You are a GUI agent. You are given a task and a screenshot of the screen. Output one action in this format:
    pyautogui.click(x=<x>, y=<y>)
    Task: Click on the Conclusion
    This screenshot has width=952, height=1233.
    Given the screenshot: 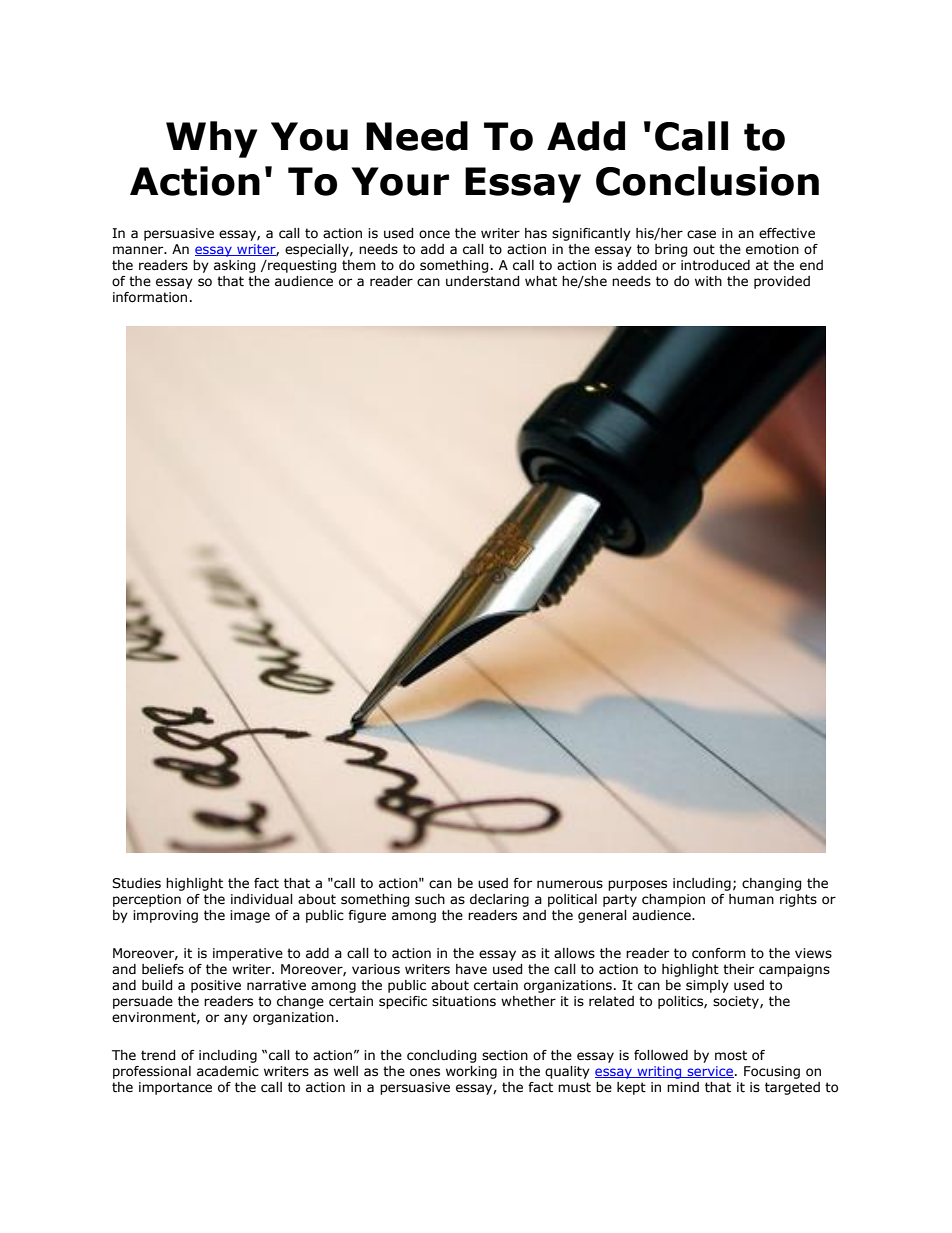 What is the action you would take?
    pyautogui.click(x=707, y=181)
